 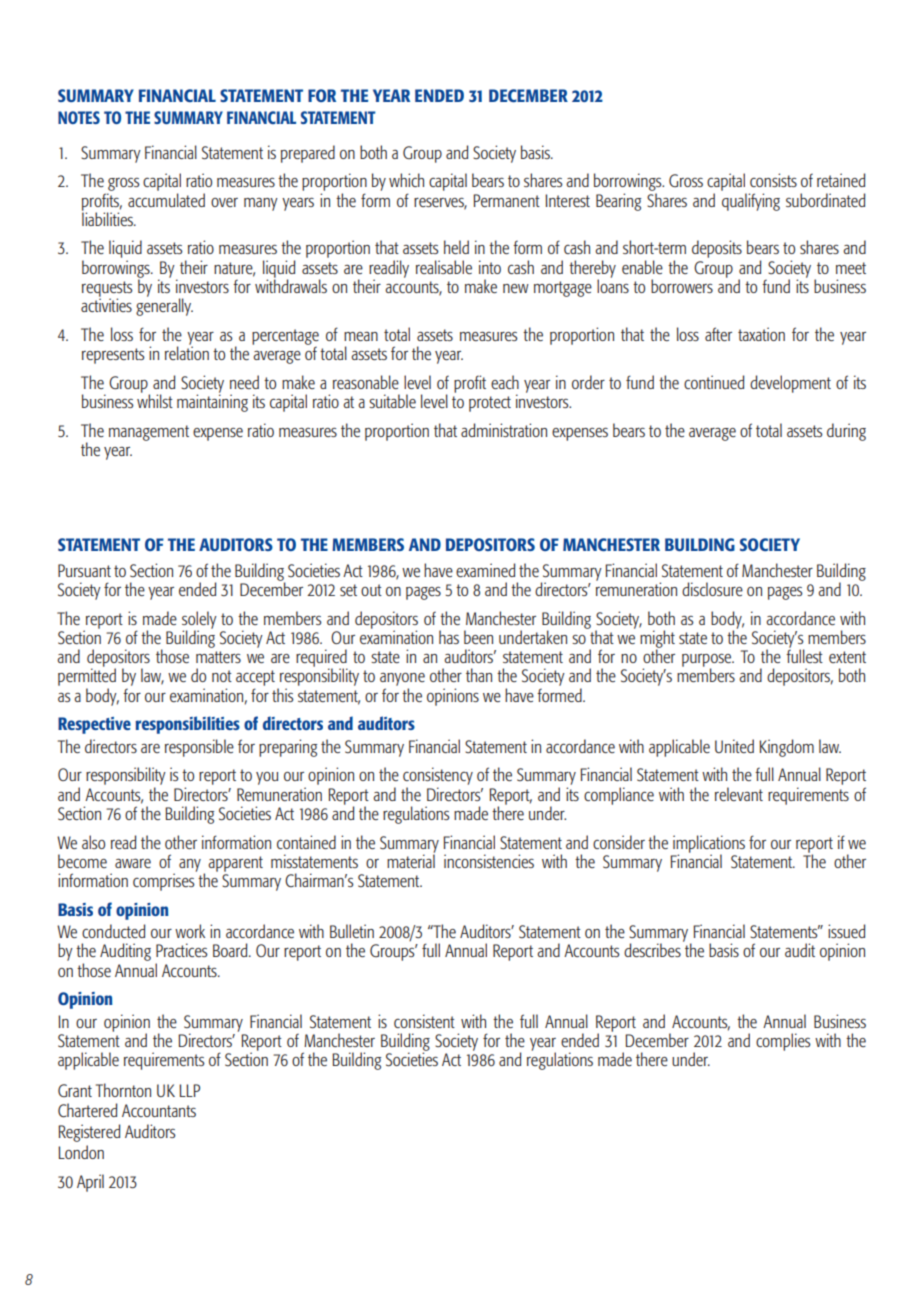 I want to click on which, so click(x=406, y=180).
